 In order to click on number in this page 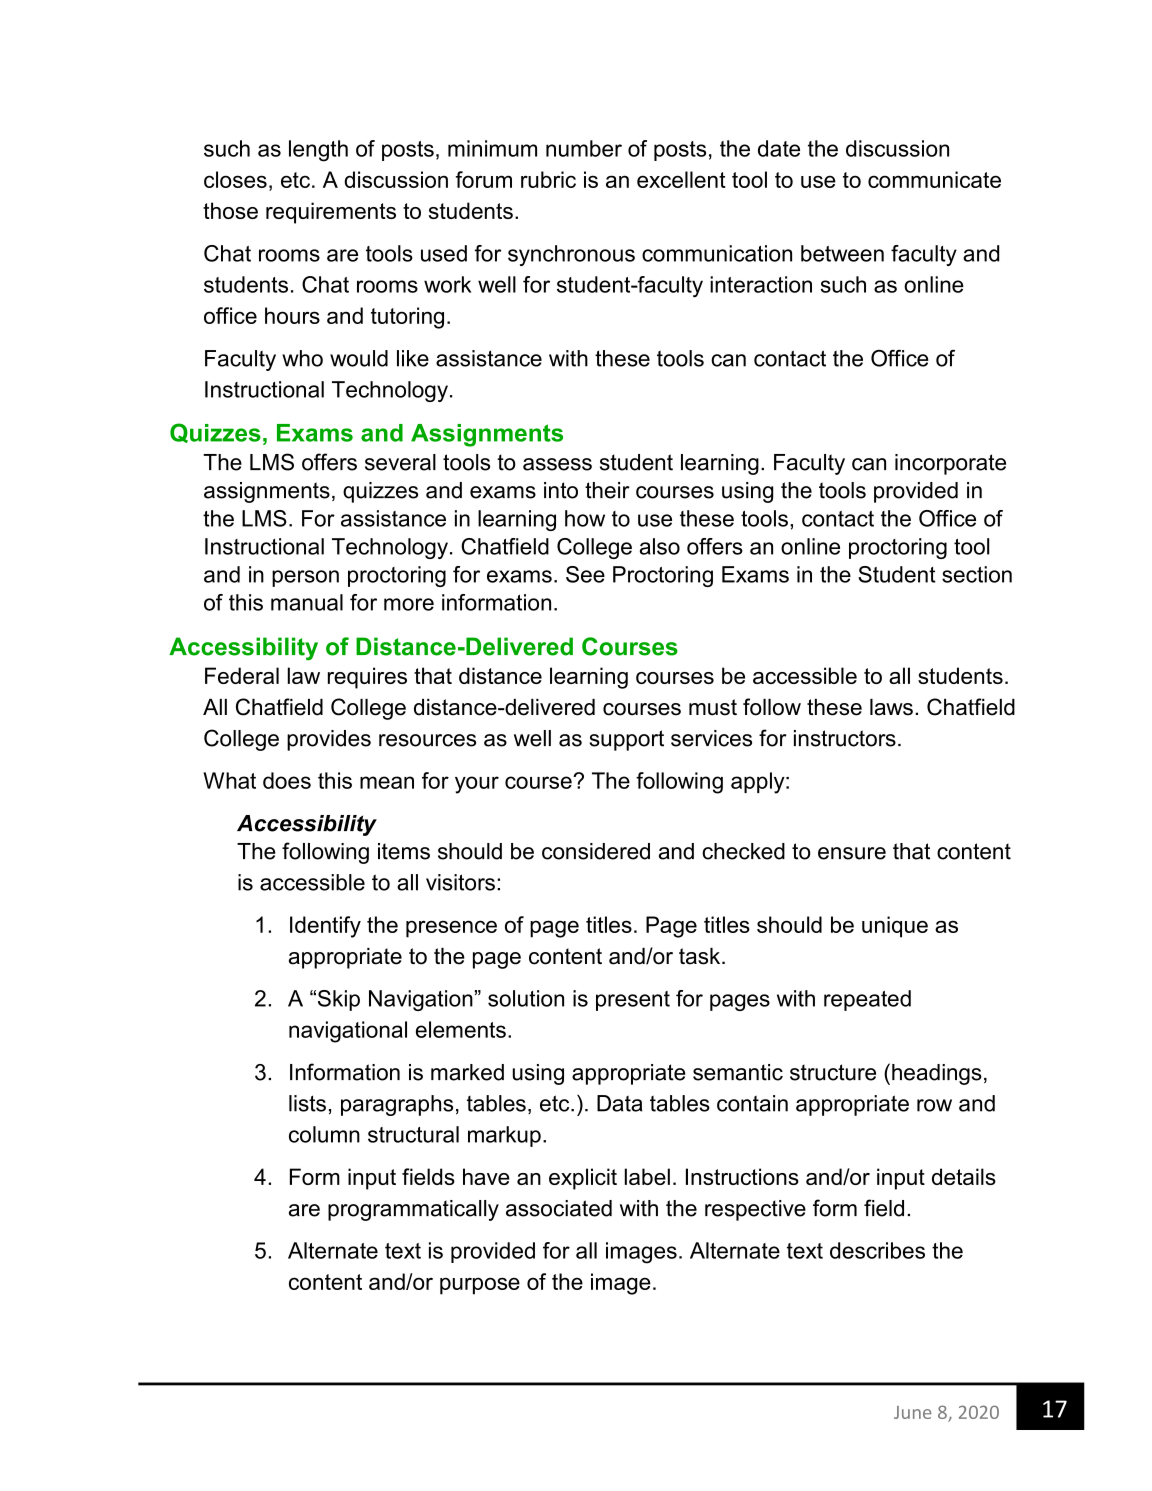, I will do `click(584, 148)`.
